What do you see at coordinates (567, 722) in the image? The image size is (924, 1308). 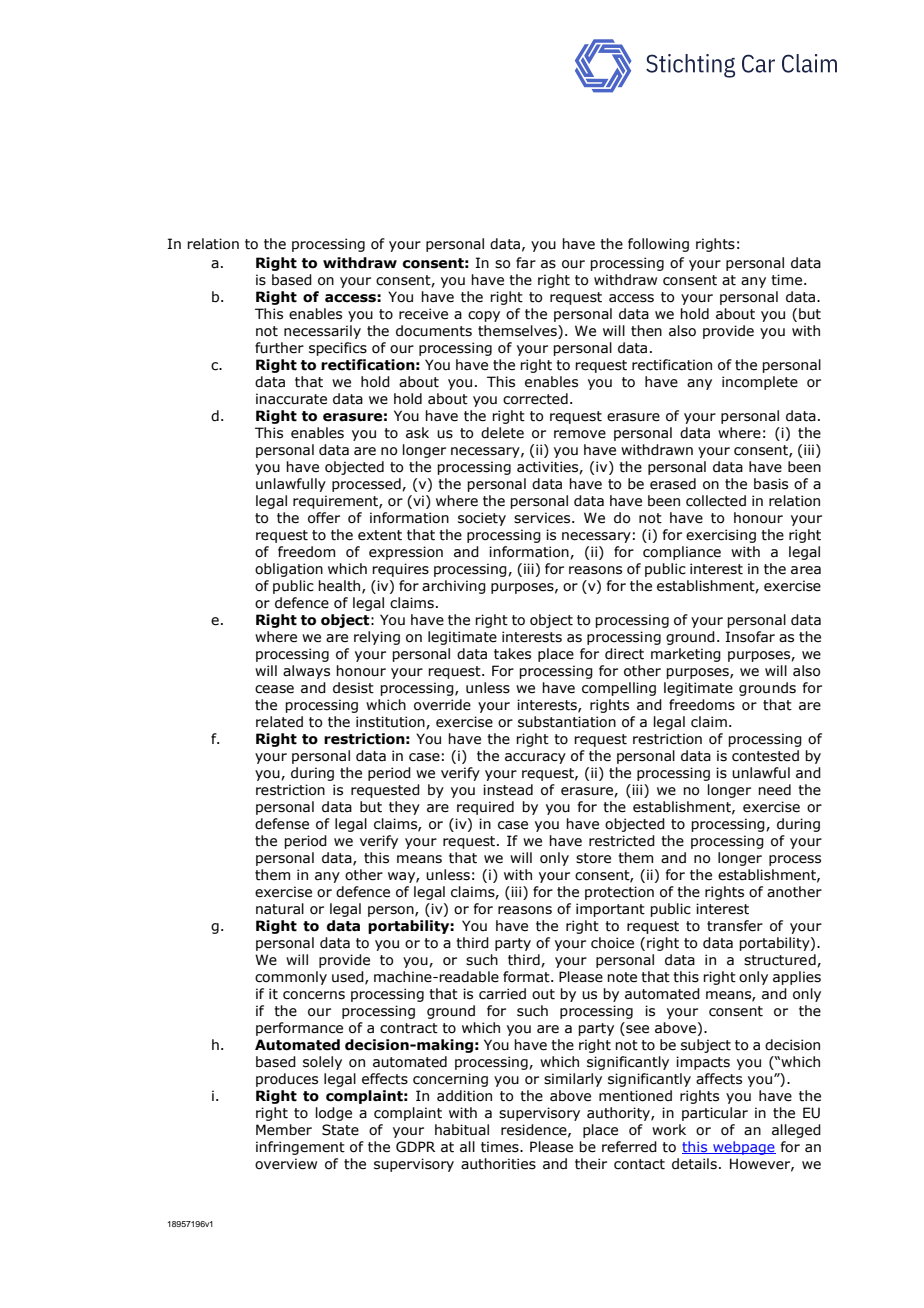 I see `substantiation` at bounding box center [567, 722].
